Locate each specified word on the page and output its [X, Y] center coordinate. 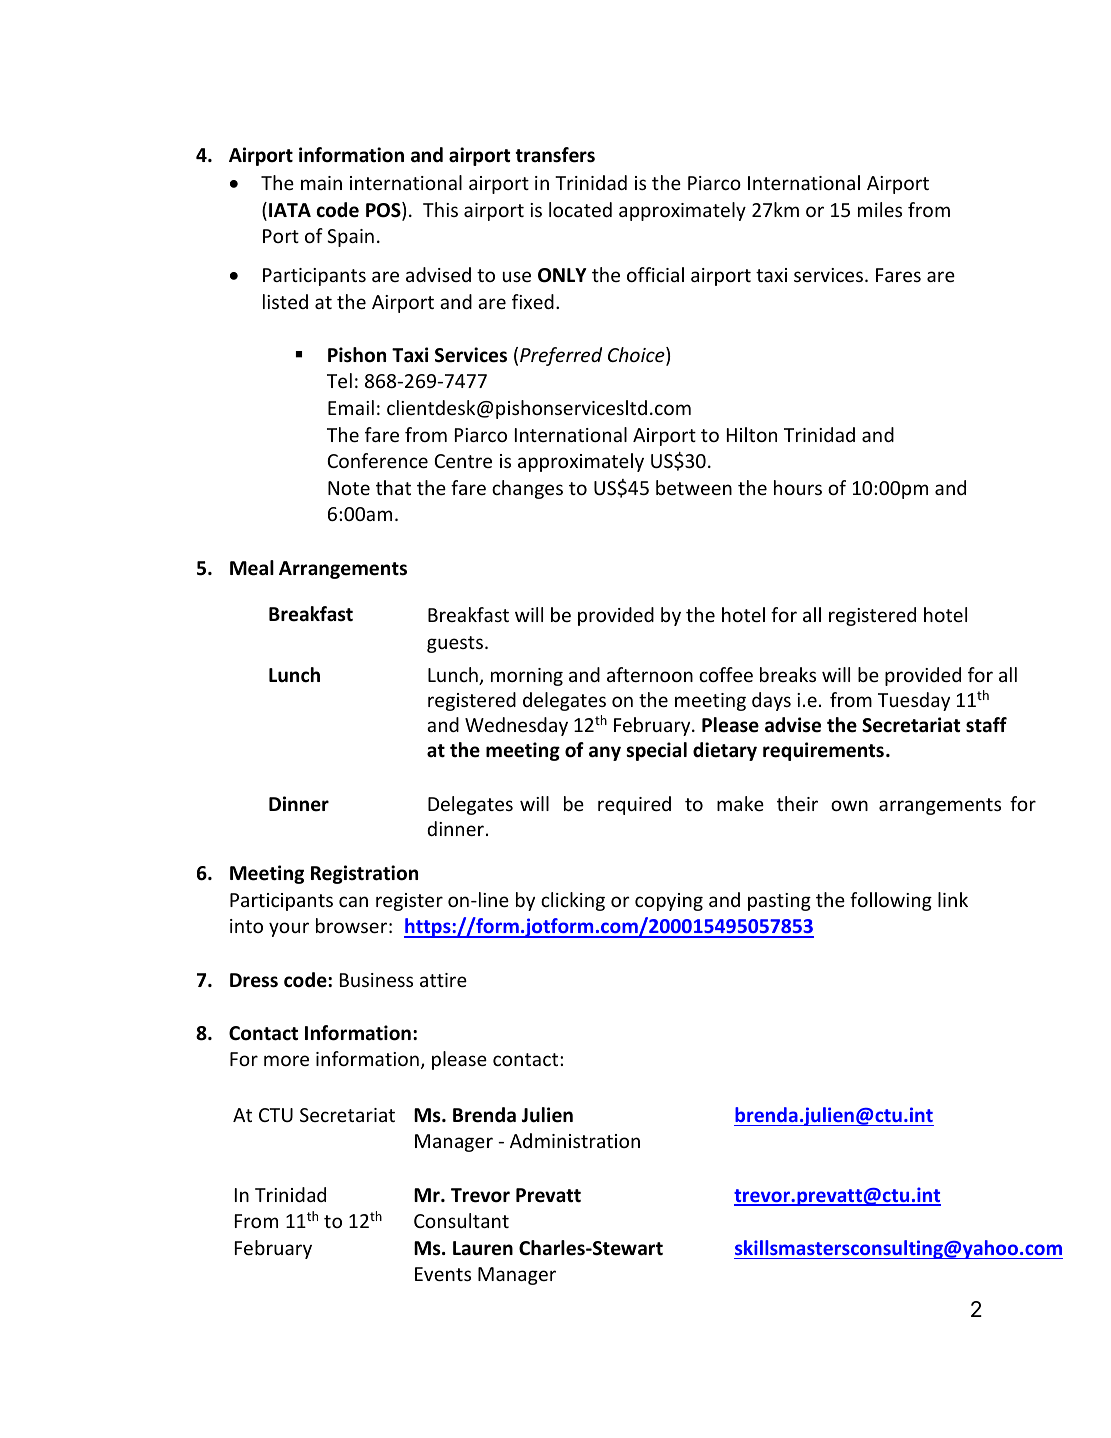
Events [443, 1274]
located [580, 209]
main [321, 183]
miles [880, 209]
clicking [573, 901]
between [694, 487]
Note [349, 488]
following [891, 901]
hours [798, 487]
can [353, 901]
